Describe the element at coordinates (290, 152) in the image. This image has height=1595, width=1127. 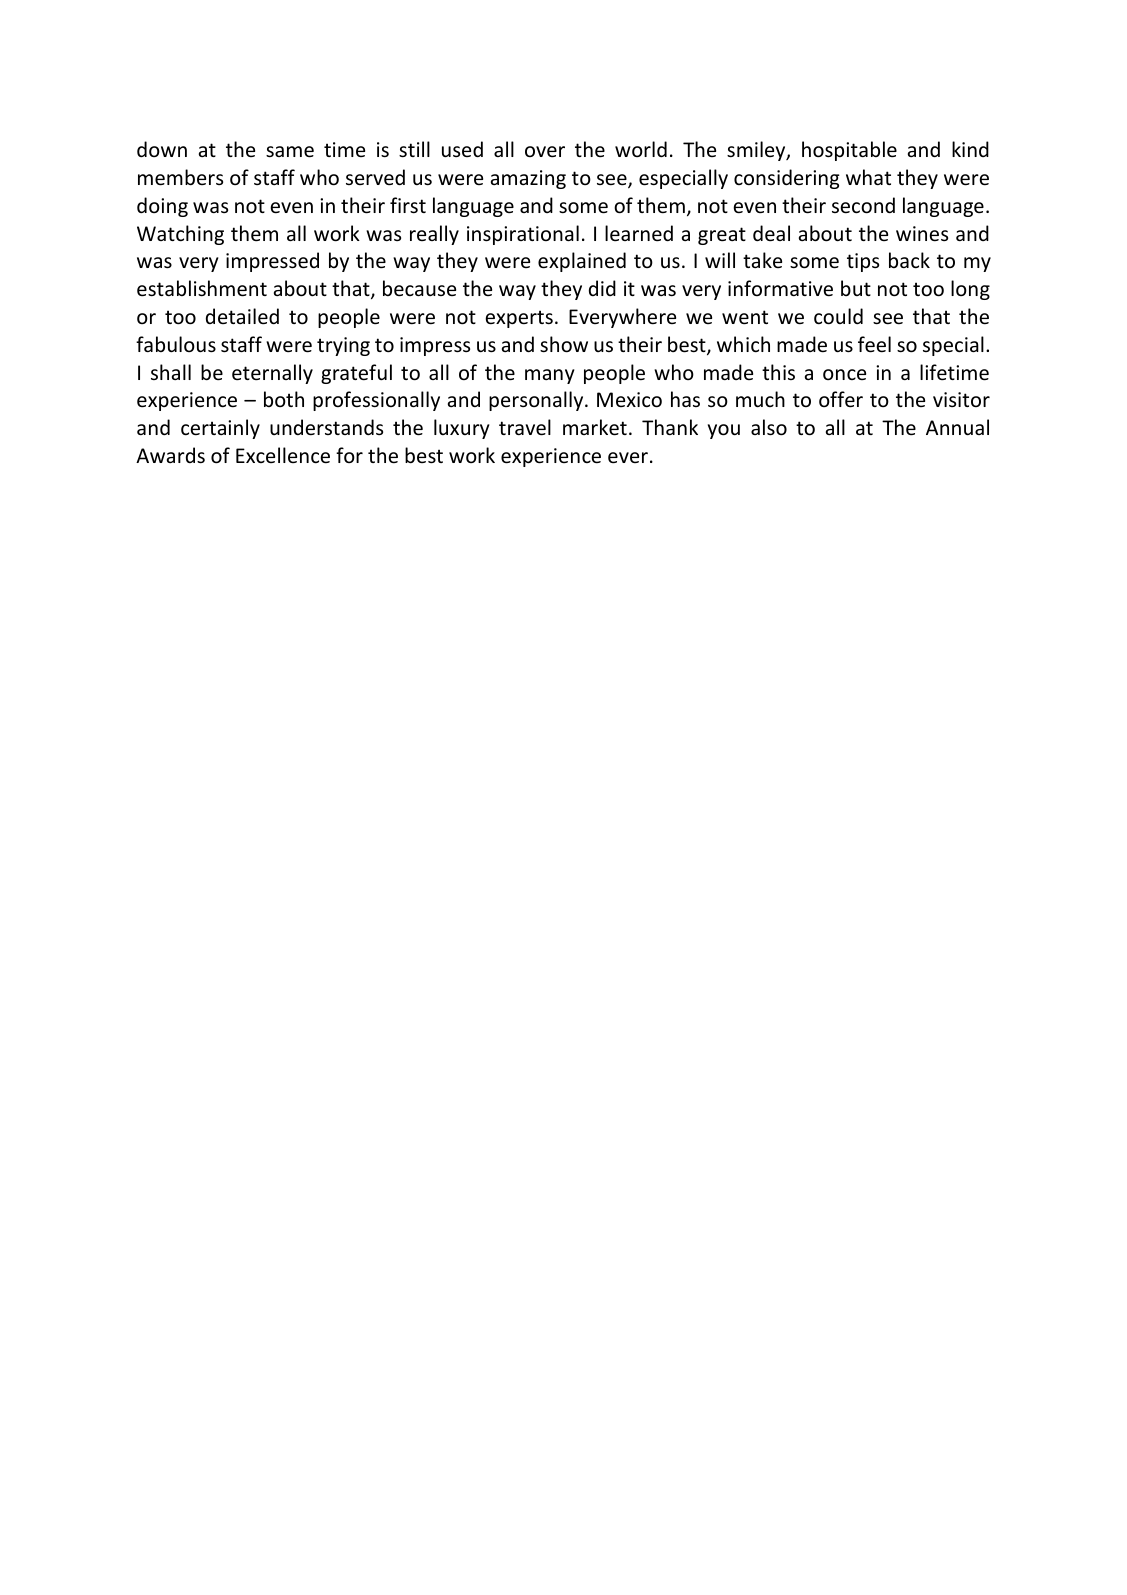
I see `same` at that location.
